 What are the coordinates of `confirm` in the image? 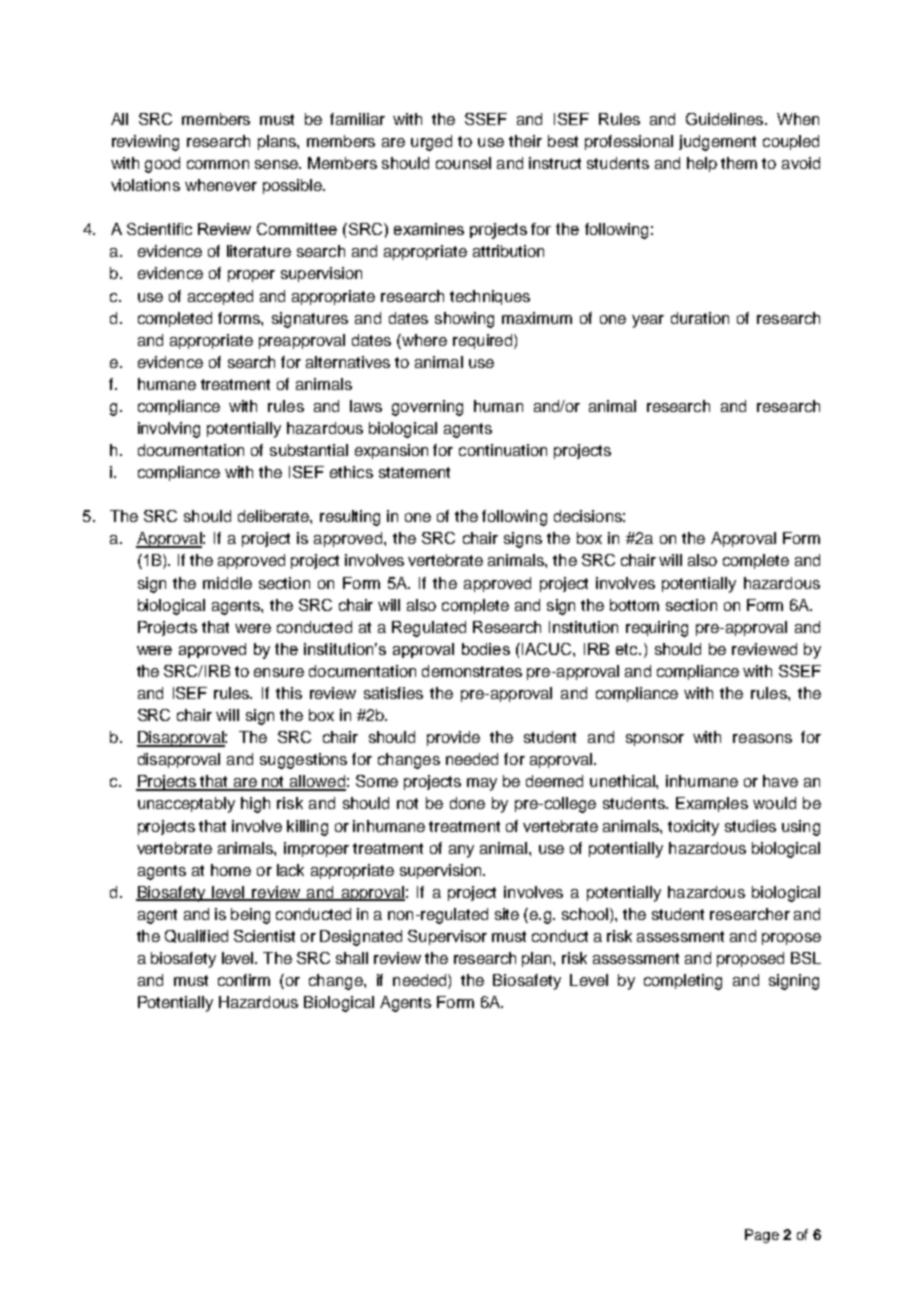 It's located at (244, 980).
